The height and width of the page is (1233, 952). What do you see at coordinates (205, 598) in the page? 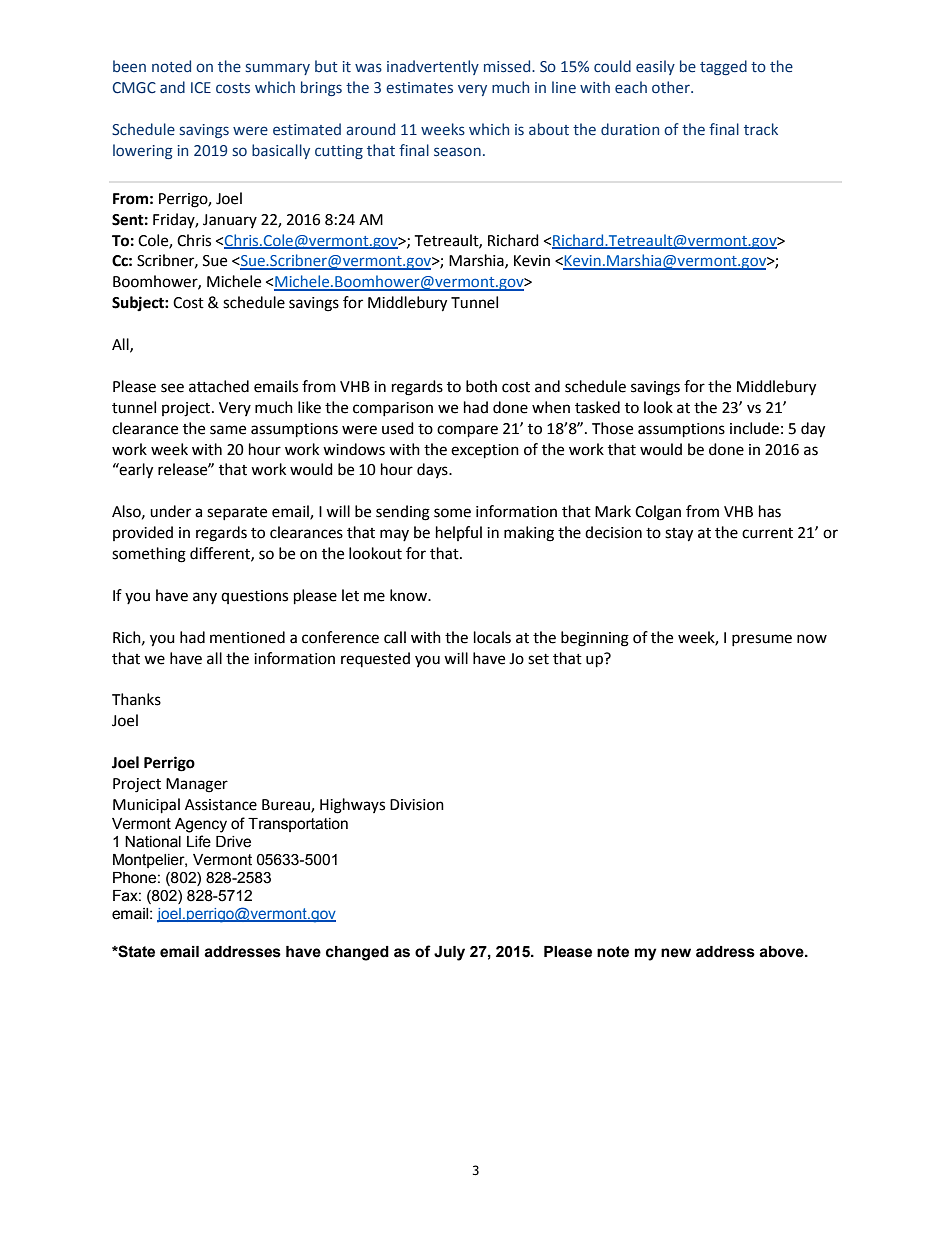
I see `any` at bounding box center [205, 598].
